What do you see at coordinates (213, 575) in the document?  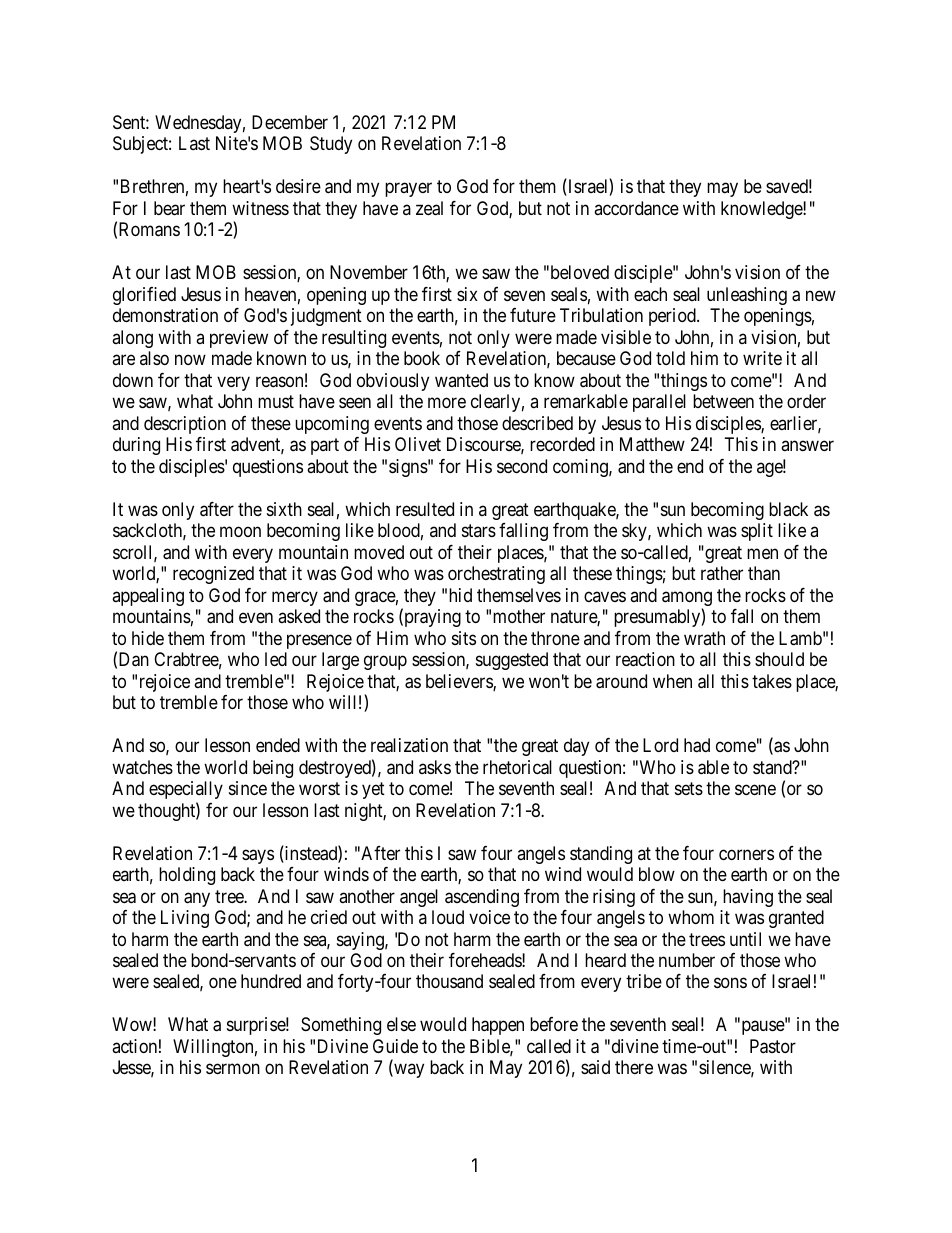 I see `recognized` at bounding box center [213, 575].
